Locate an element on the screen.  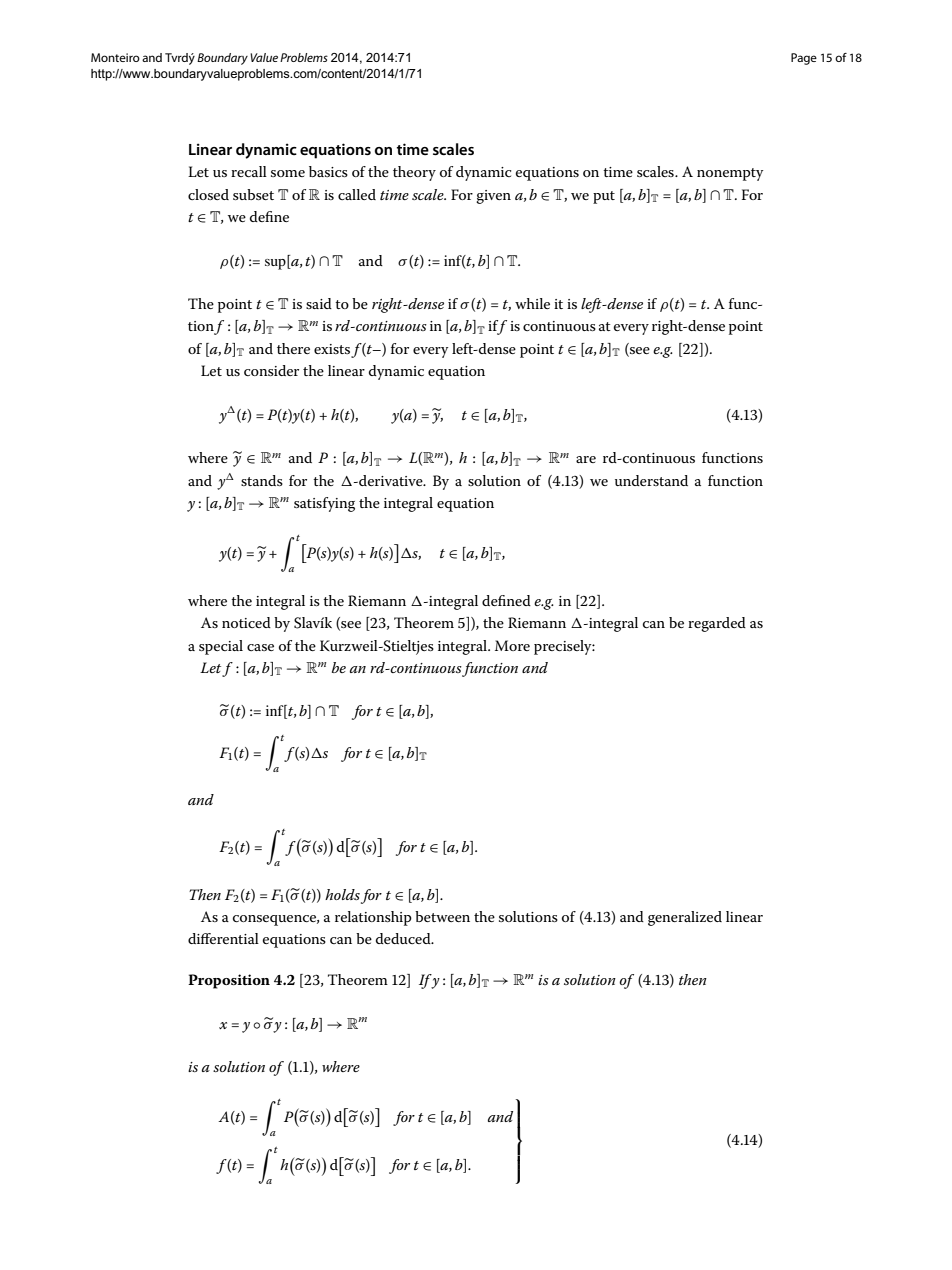
some is located at coordinates (288, 173).
